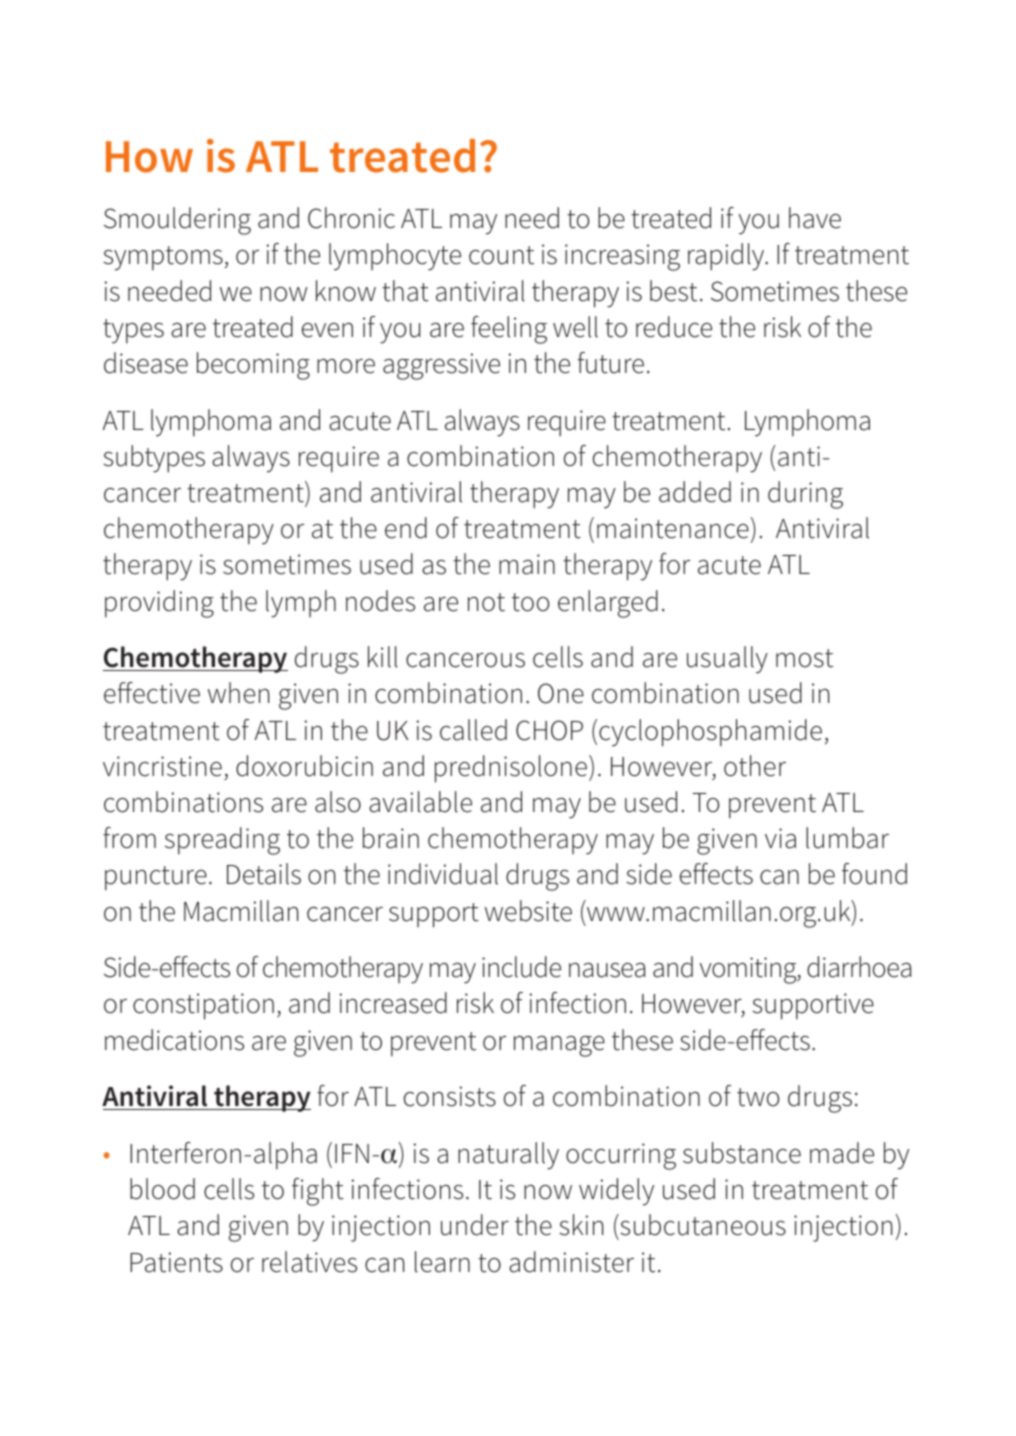 The image size is (1016, 1436). What do you see at coordinates (815, 218) in the page?
I see `have` at bounding box center [815, 218].
